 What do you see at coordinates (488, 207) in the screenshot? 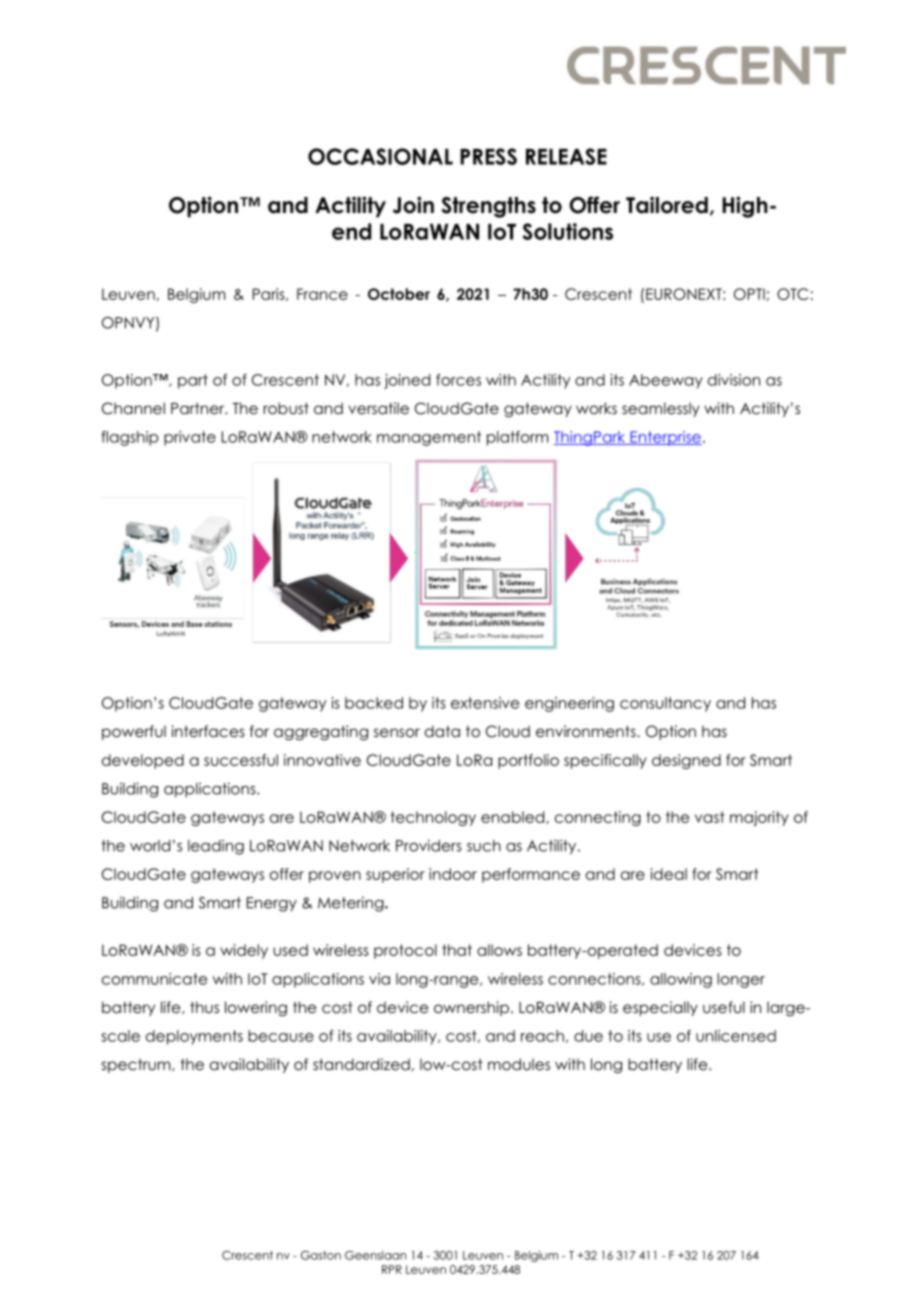
I see `Strengths` at bounding box center [488, 207].
